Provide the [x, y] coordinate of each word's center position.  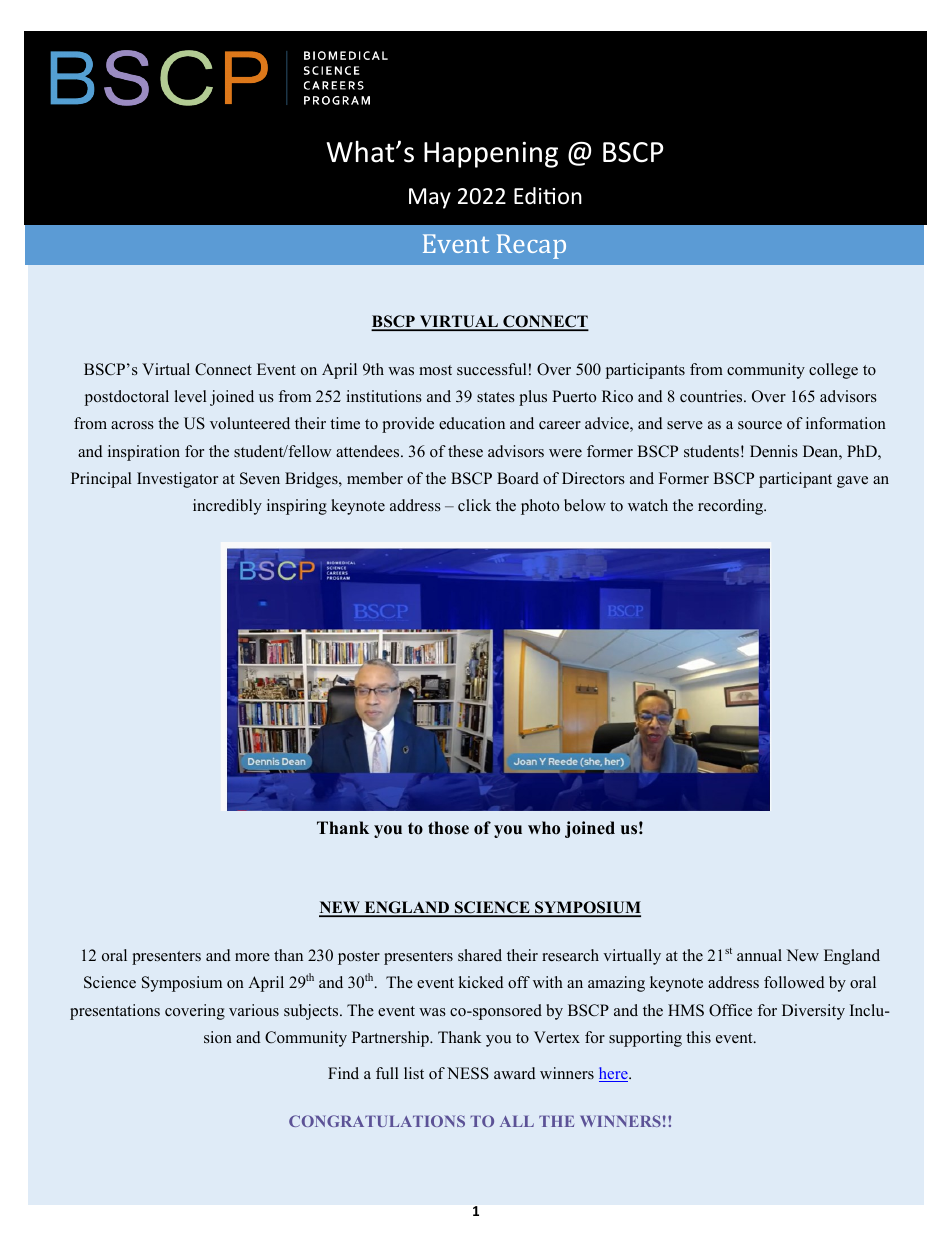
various [254, 1010]
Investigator [177, 480]
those [448, 828]
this [698, 1037]
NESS [468, 1073]
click [474, 505]
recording [732, 507]
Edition [548, 196]
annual [759, 955]
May [430, 198]
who [544, 828]
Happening [491, 155]
